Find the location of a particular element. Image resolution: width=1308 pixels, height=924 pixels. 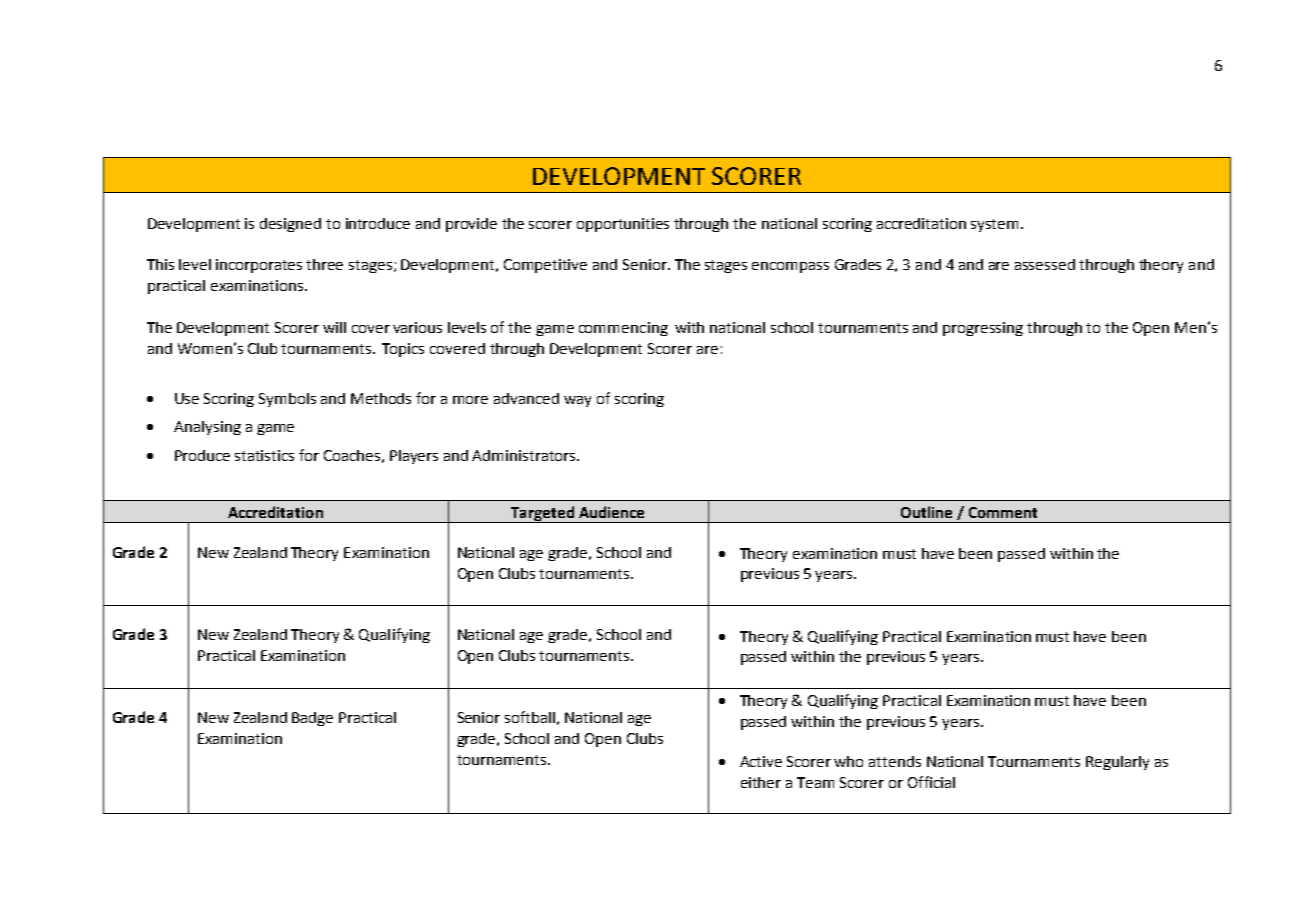

system is located at coordinates (996, 225).
